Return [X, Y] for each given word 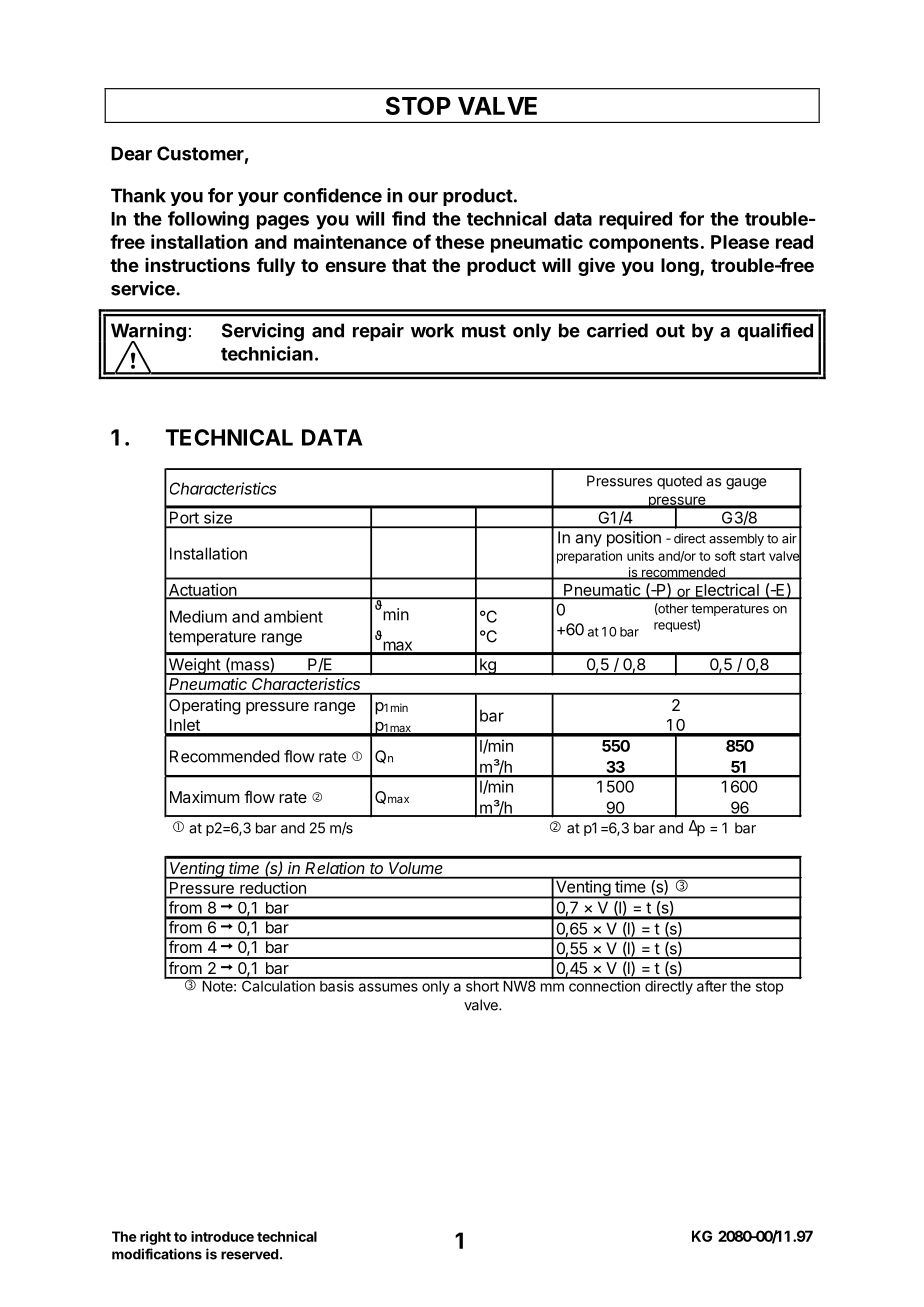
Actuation [202, 591]
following [208, 220]
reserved [249, 1254]
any [588, 540]
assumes [388, 987]
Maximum [205, 797]
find [408, 218]
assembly [736, 539]
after [711, 985]
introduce [222, 1236]
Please [740, 242]
